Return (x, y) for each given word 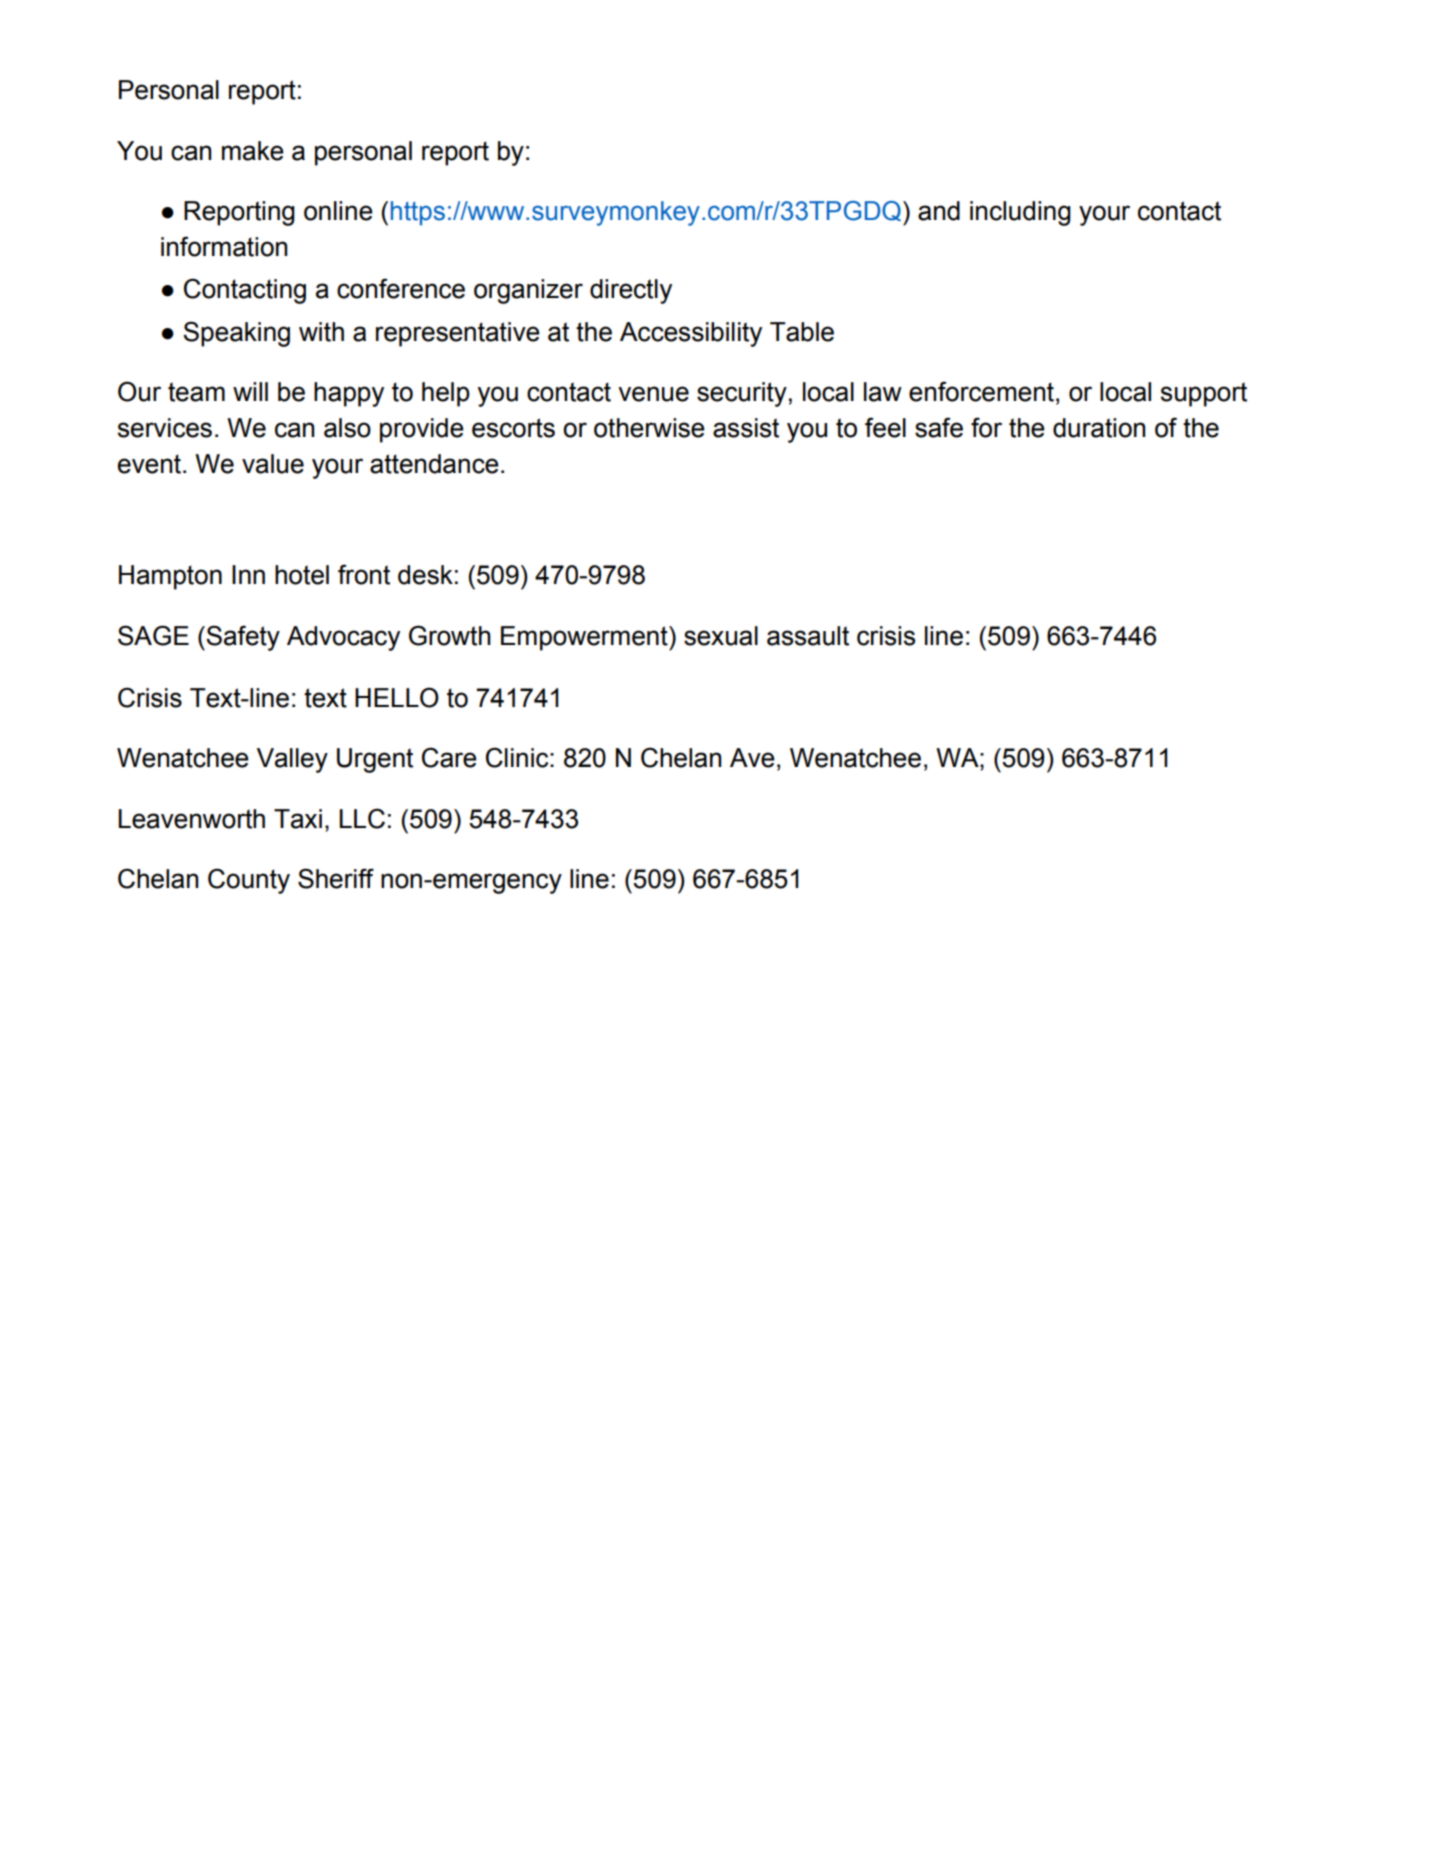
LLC (362, 818)
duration (1099, 428)
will (250, 391)
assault (808, 636)
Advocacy (343, 638)
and (939, 211)
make (253, 151)
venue (653, 394)
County (249, 881)
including (1020, 213)
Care (449, 757)
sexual (721, 636)
